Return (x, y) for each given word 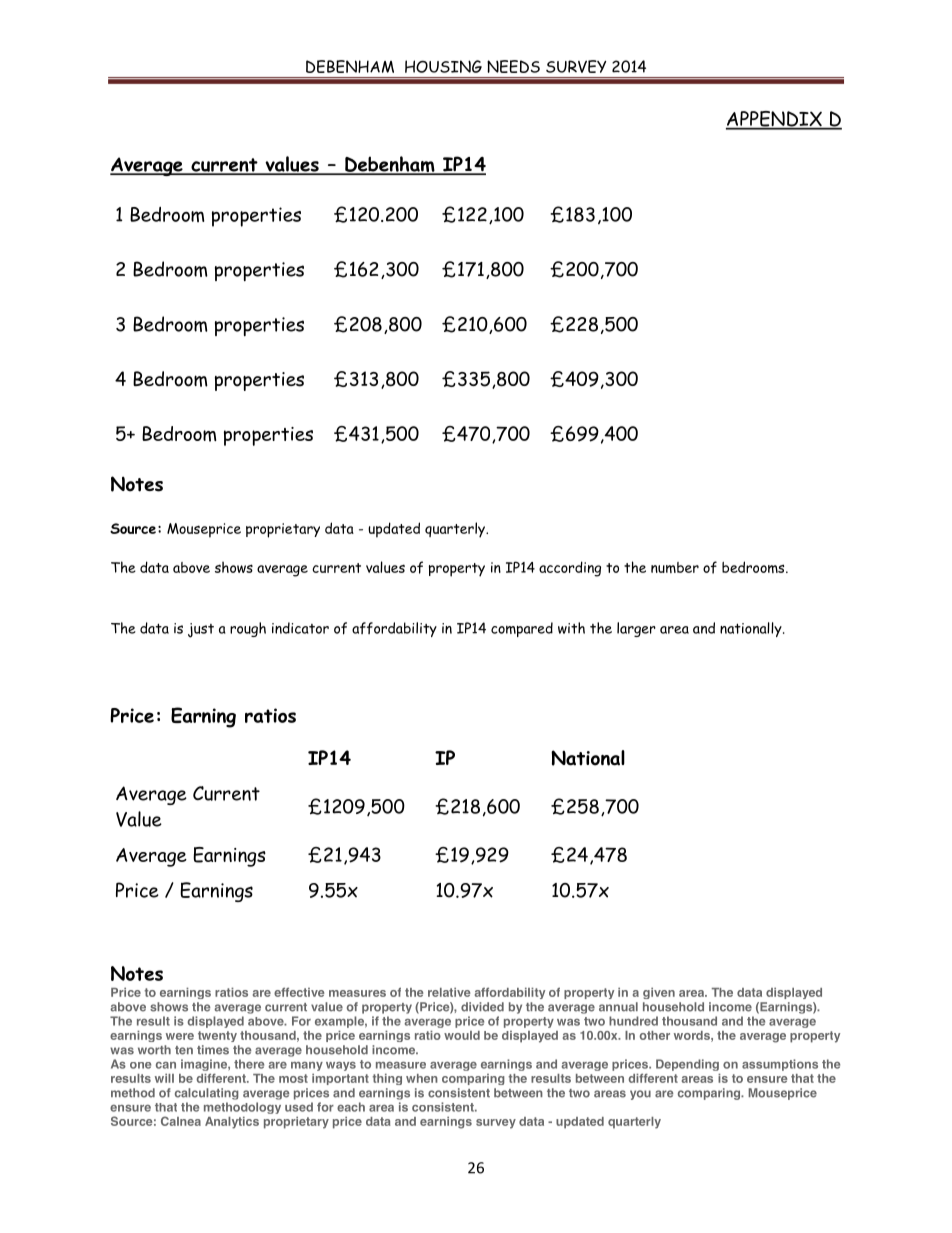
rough (248, 629)
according (570, 569)
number (675, 567)
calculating (207, 1094)
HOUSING (443, 66)
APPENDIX (775, 120)
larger (636, 629)
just (201, 630)
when (422, 1078)
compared (522, 629)
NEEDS (513, 66)
